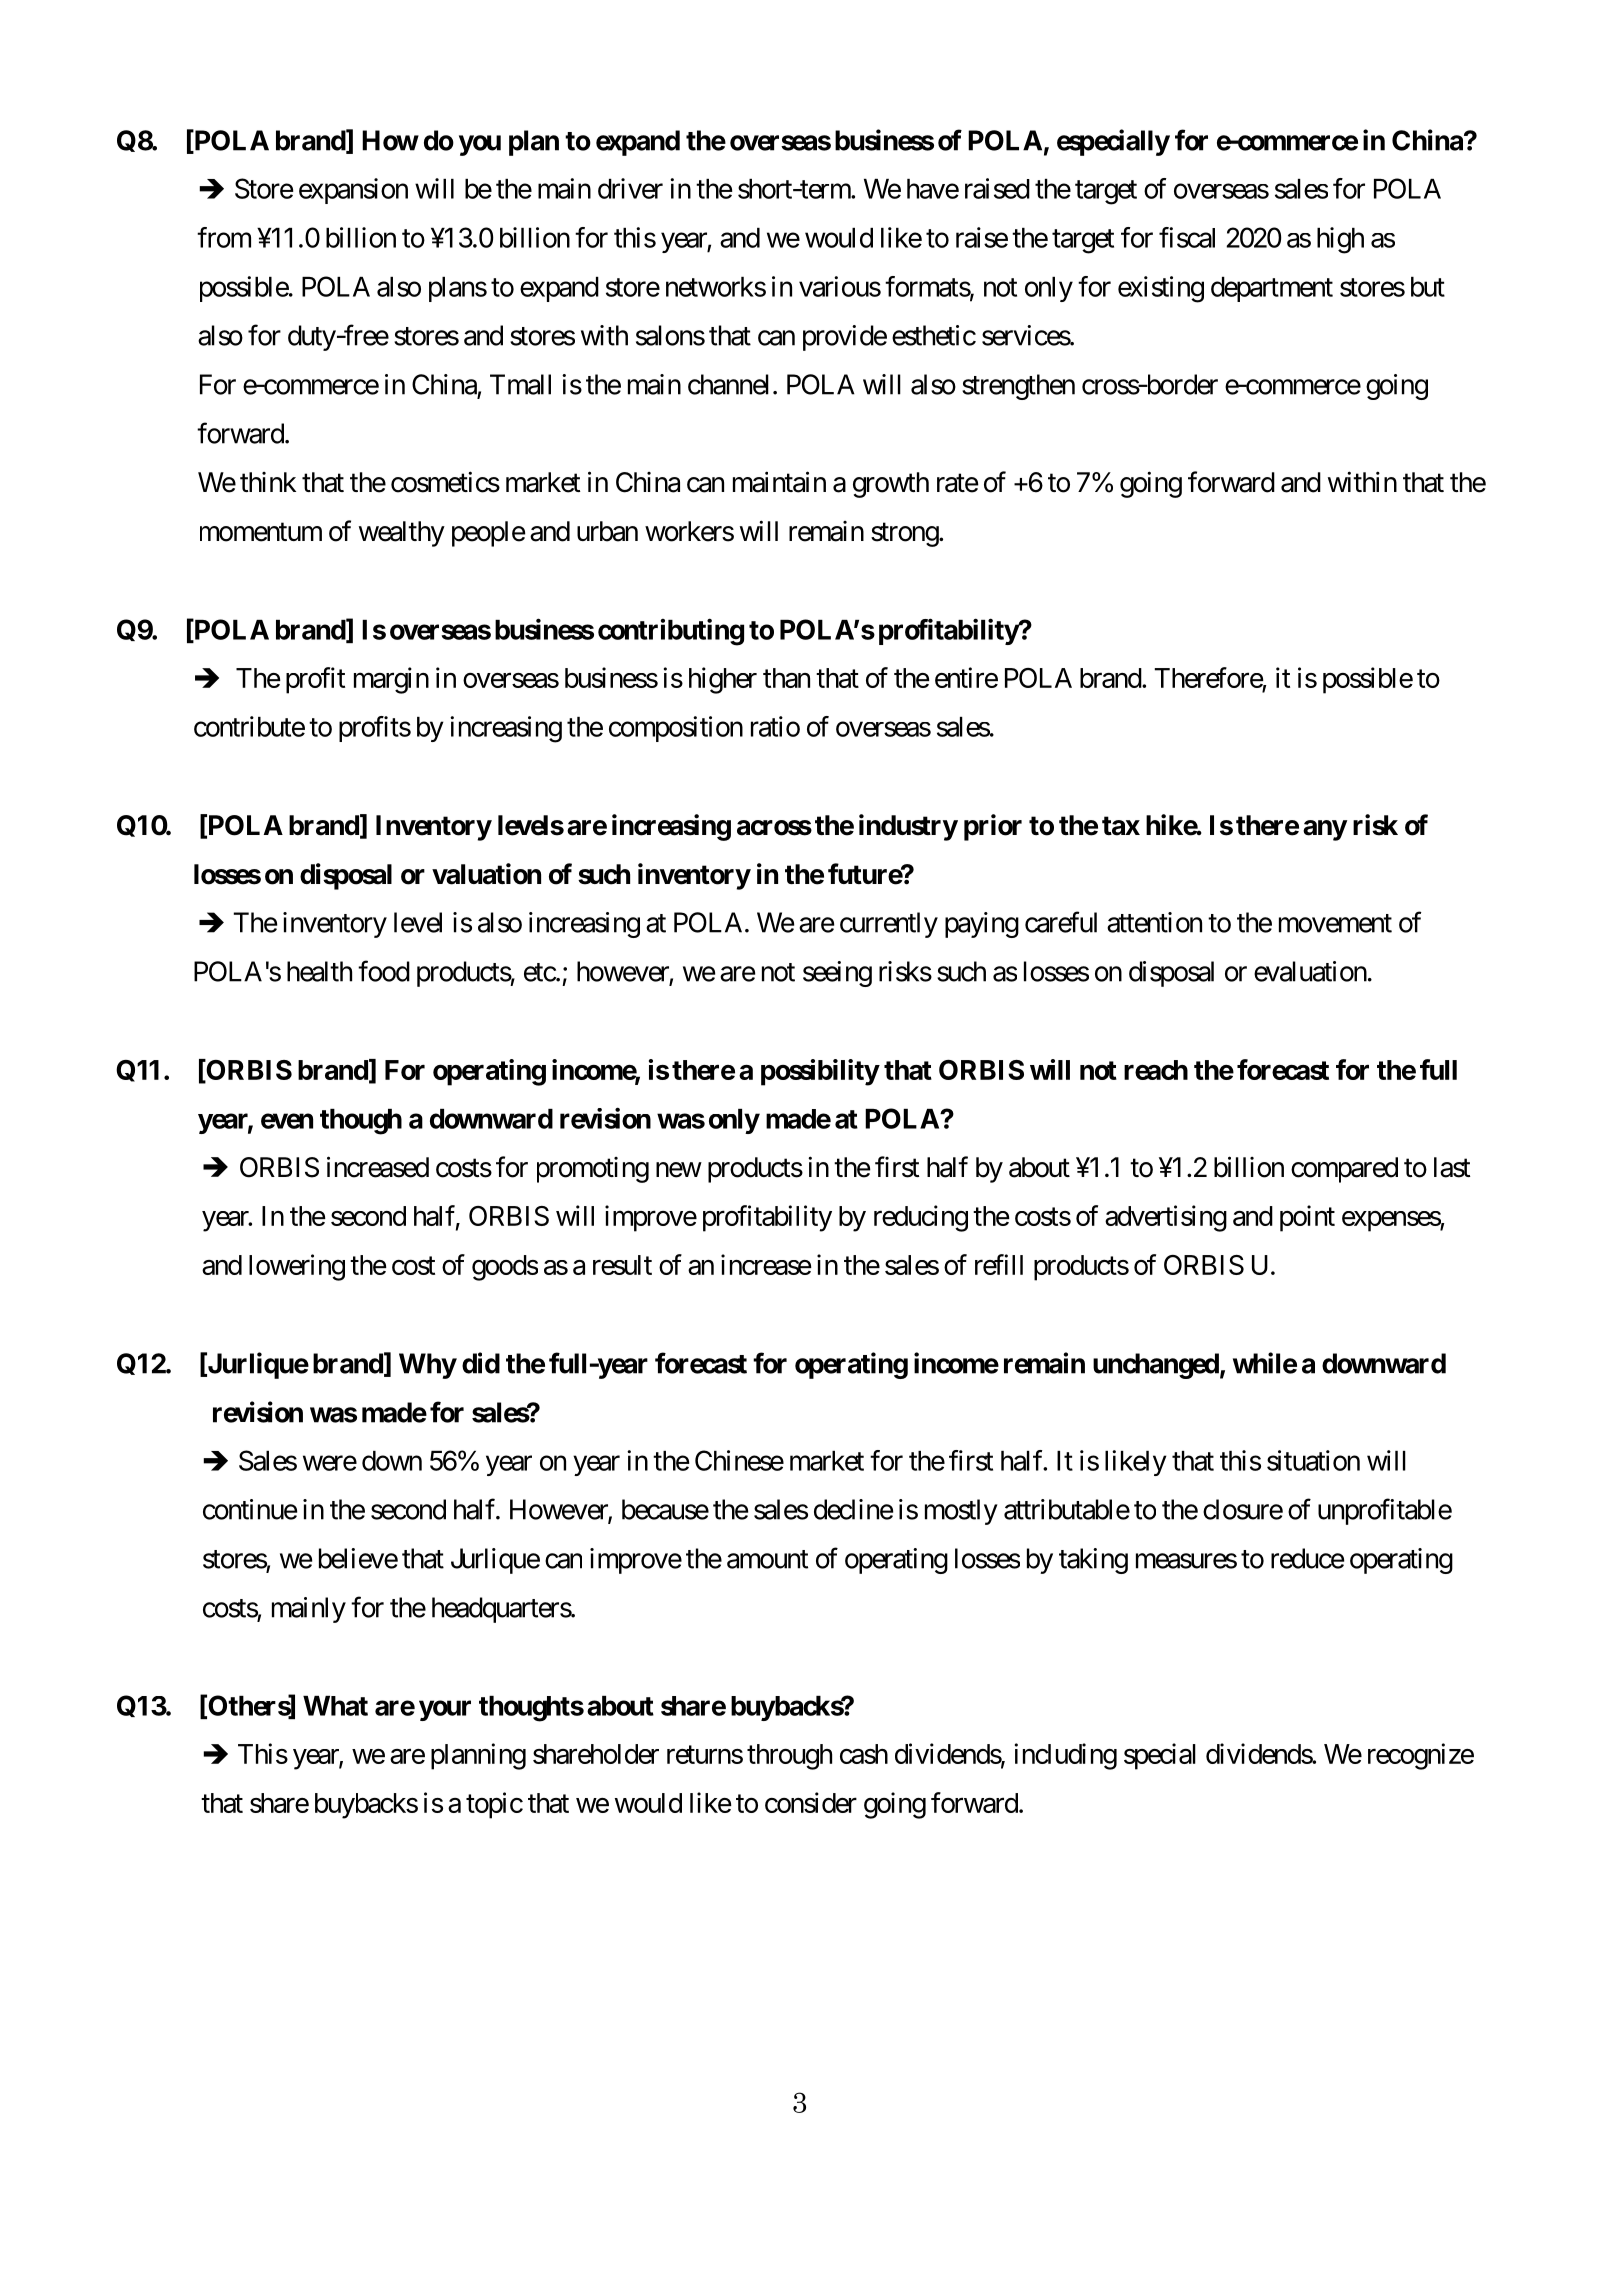 The image size is (1618, 2288). What do you see at coordinates (481, 1363) in the screenshot?
I see `did` at bounding box center [481, 1363].
